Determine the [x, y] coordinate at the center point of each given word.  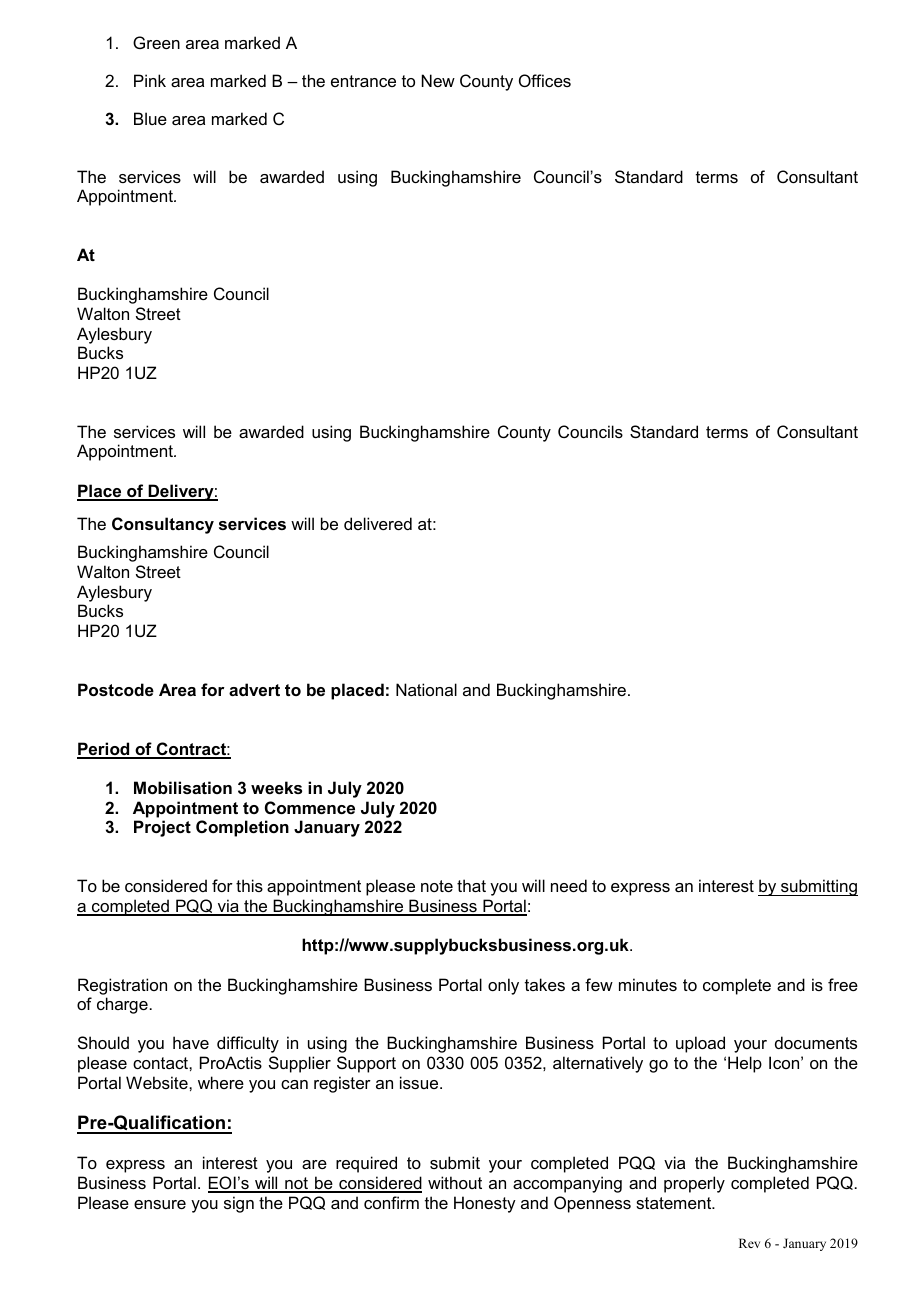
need [569, 885]
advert [254, 689]
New [438, 80]
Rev [749, 1243]
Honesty [485, 1204]
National [426, 689]
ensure [160, 1204]
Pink [150, 80]
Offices [545, 80]
